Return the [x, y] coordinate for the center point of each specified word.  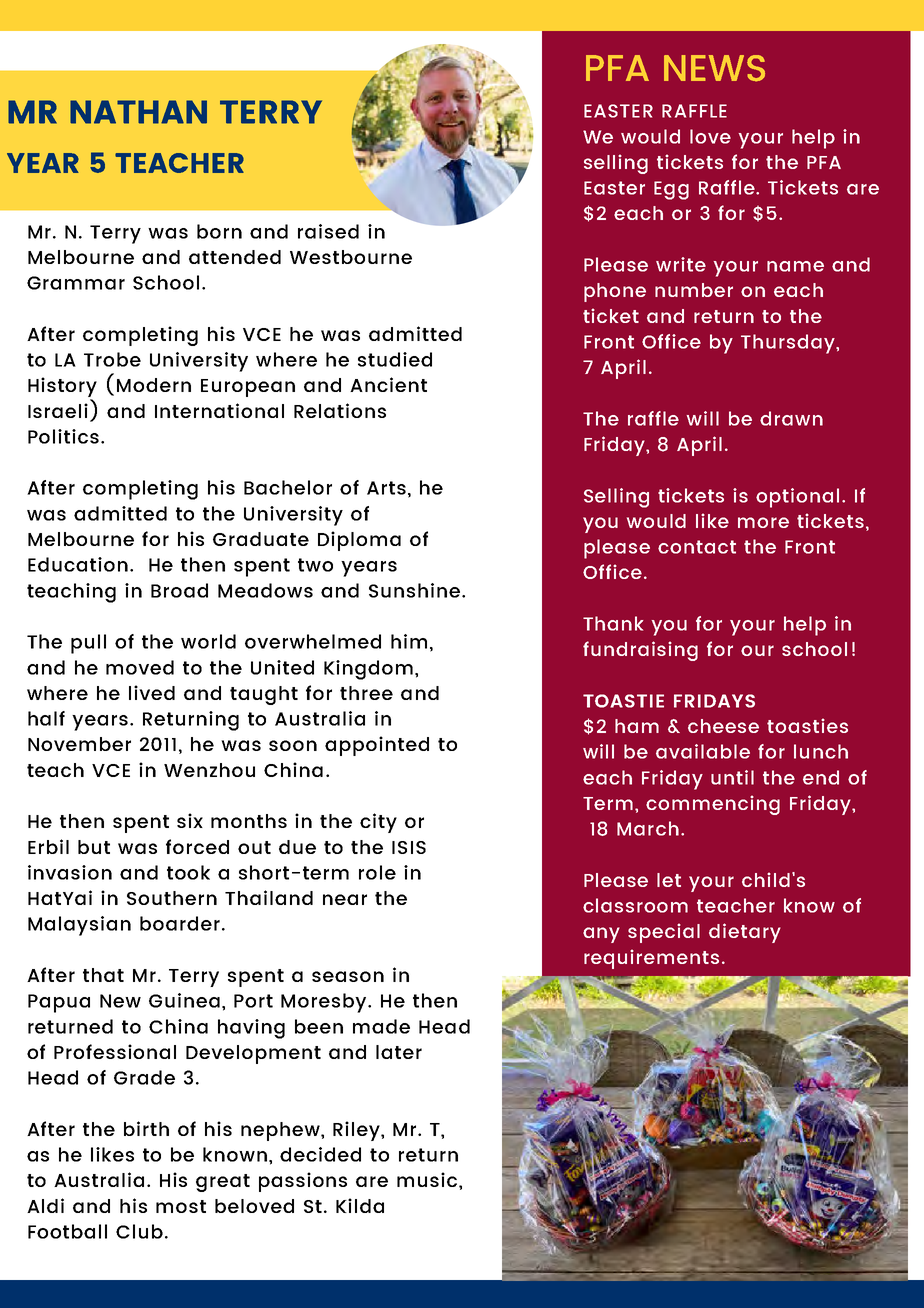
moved [140, 667]
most [181, 1206]
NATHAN [138, 112]
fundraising [640, 651]
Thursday [789, 344]
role [377, 872]
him [409, 641]
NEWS [714, 68]
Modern [154, 385]
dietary [745, 933]
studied [395, 359]
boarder [180, 923]
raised [328, 231]
